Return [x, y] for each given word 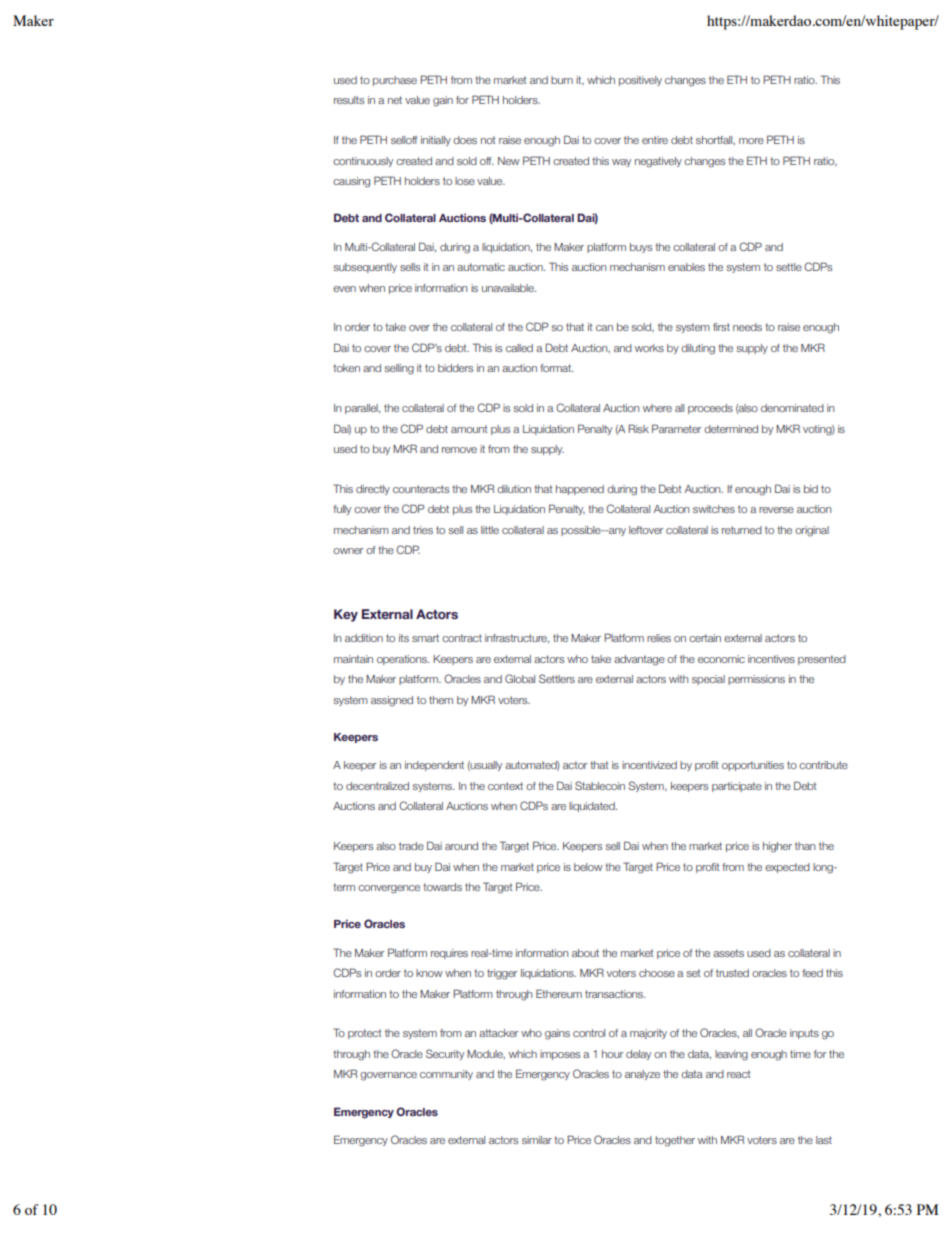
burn [562, 80]
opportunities [753, 766]
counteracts [421, 489]
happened [580, 490]
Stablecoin [600, 785]
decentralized [377, 786]
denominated [792, 408]
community [446, 1075]
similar [537, 1140]
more [751, 141]
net [395, 100]
